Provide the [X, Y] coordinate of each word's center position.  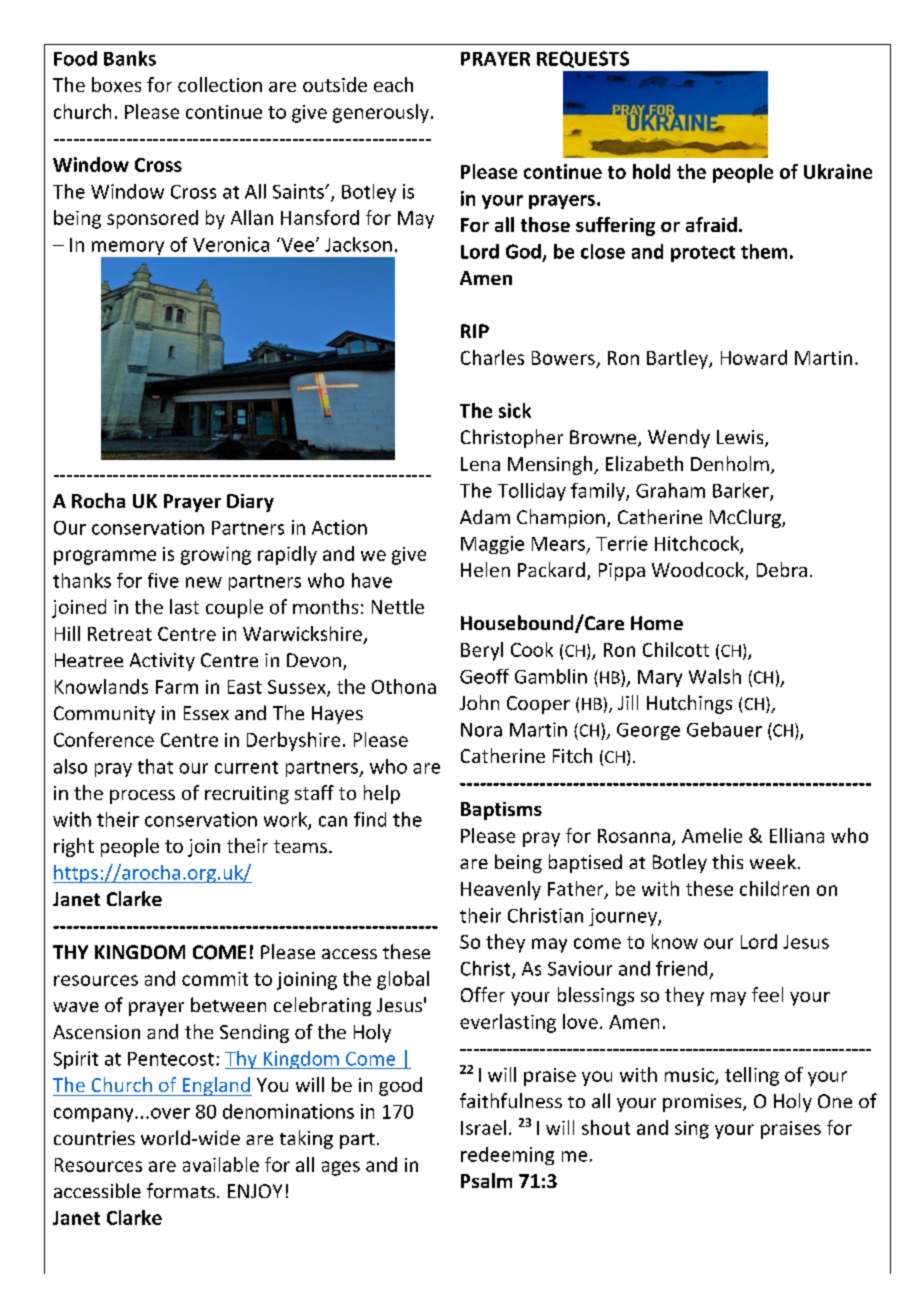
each [393, 84]
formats [181, 1190]
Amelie [712, 835]
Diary [250, 503]
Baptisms [501, 811]
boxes [116, 84]
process [142, 797]
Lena [480, 464]
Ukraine [838, 171]
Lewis [741, 438]
